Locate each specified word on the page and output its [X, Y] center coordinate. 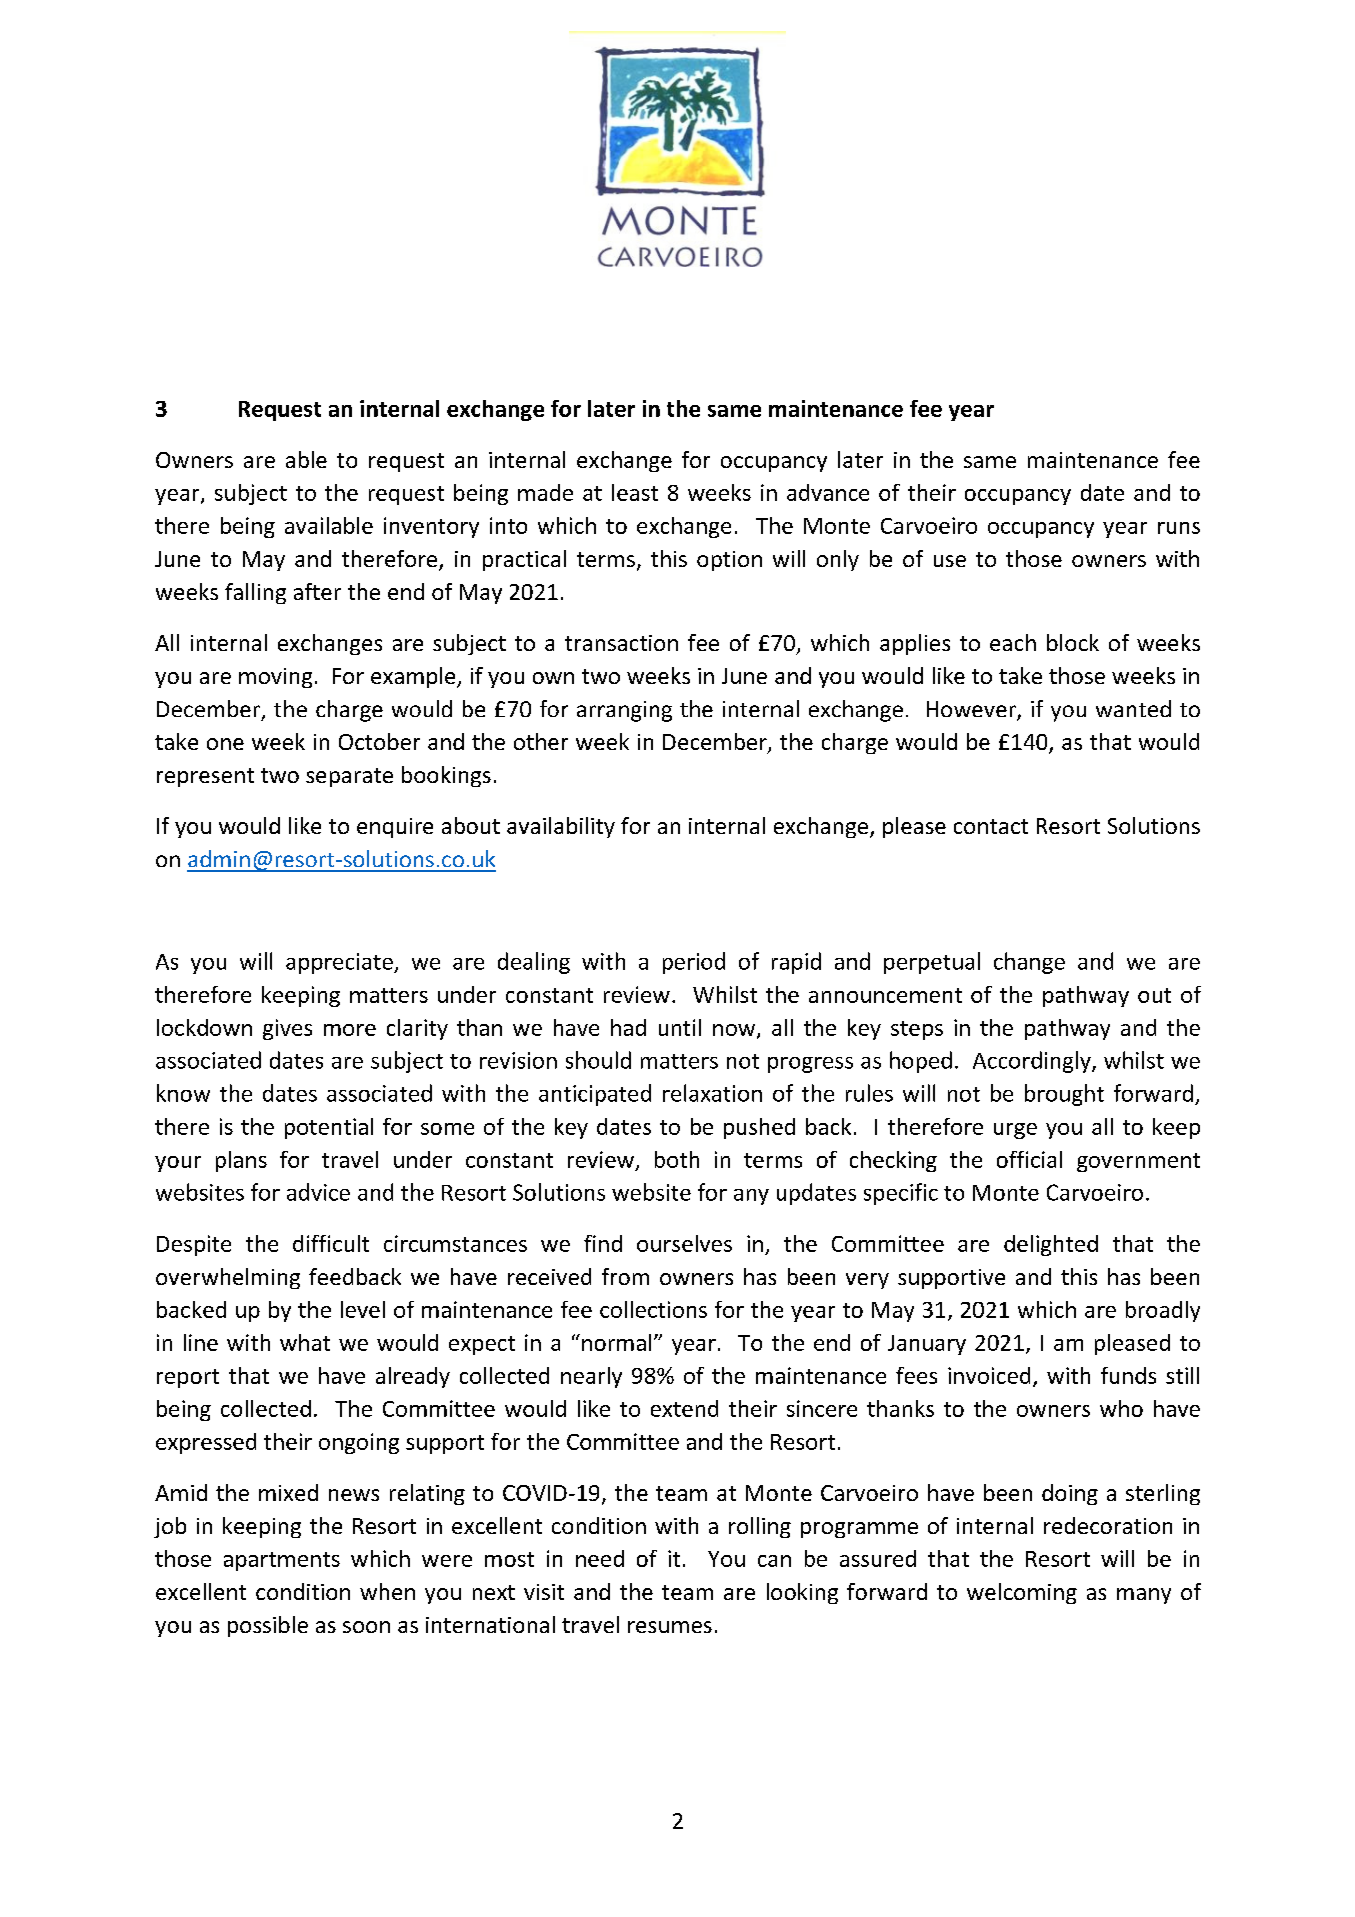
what [305, 1342]
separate [349, 777]
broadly [1163, 1311]
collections [653, 1309]
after [317, 591]
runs [1179, 528]
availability [561, 827]
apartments [282, 1561]
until [680, 1027]
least [635, 492]
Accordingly [1033, 1062]
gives [287, 1029]
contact [991, 826]
